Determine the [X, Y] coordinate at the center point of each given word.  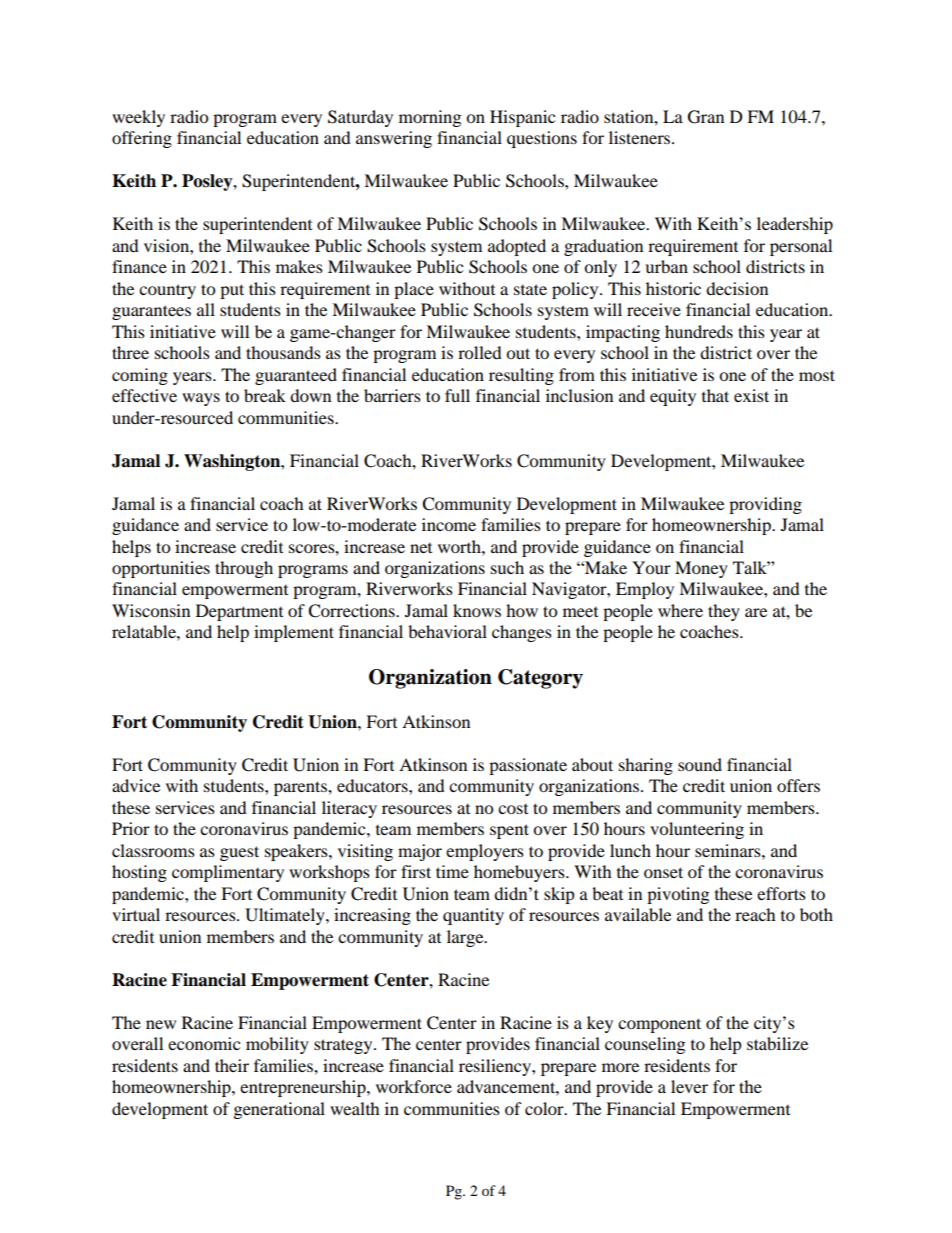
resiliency [496, 1067]
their [232, 1065]
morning [430, 118]
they [724, 612]
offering [142, 139]
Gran [706, 117]
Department [239, 612]
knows [477, 610]
